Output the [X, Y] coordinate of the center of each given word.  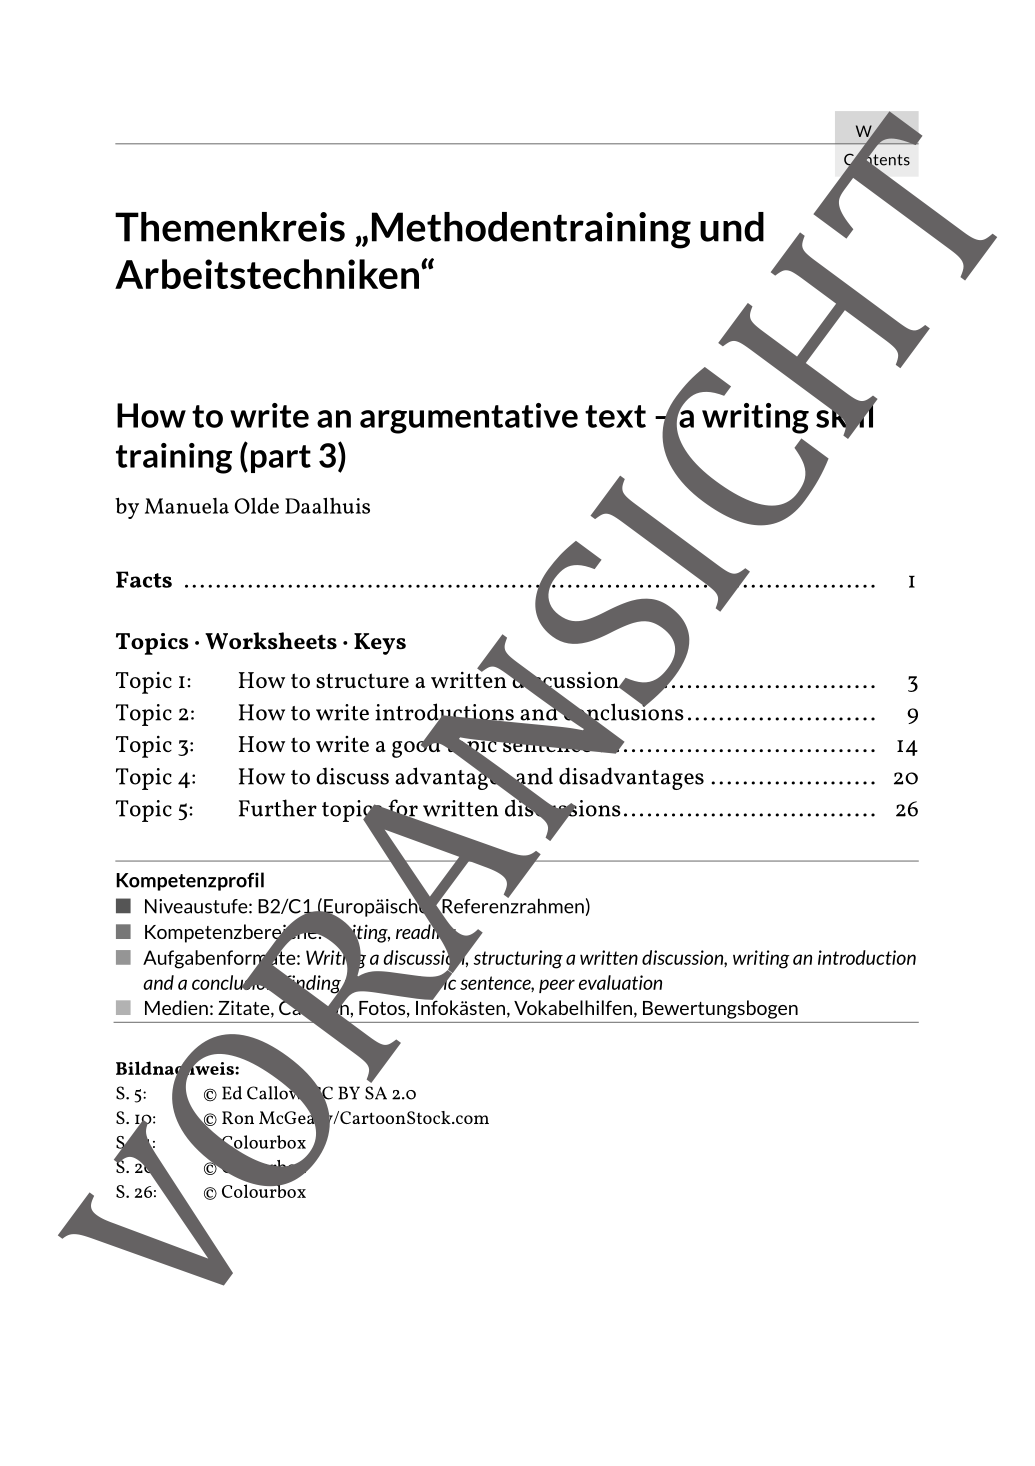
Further [278, 808]
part [281, 459]
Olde [257, 505]
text [615, 416]
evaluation [620, 982]
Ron [238, 1117]
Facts [144, 579]
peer [557, 986]
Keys [380, 644]
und [732, 227]
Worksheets [271, 640]
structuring [518, 959]
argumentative [469, 418]
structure [362, 680]
